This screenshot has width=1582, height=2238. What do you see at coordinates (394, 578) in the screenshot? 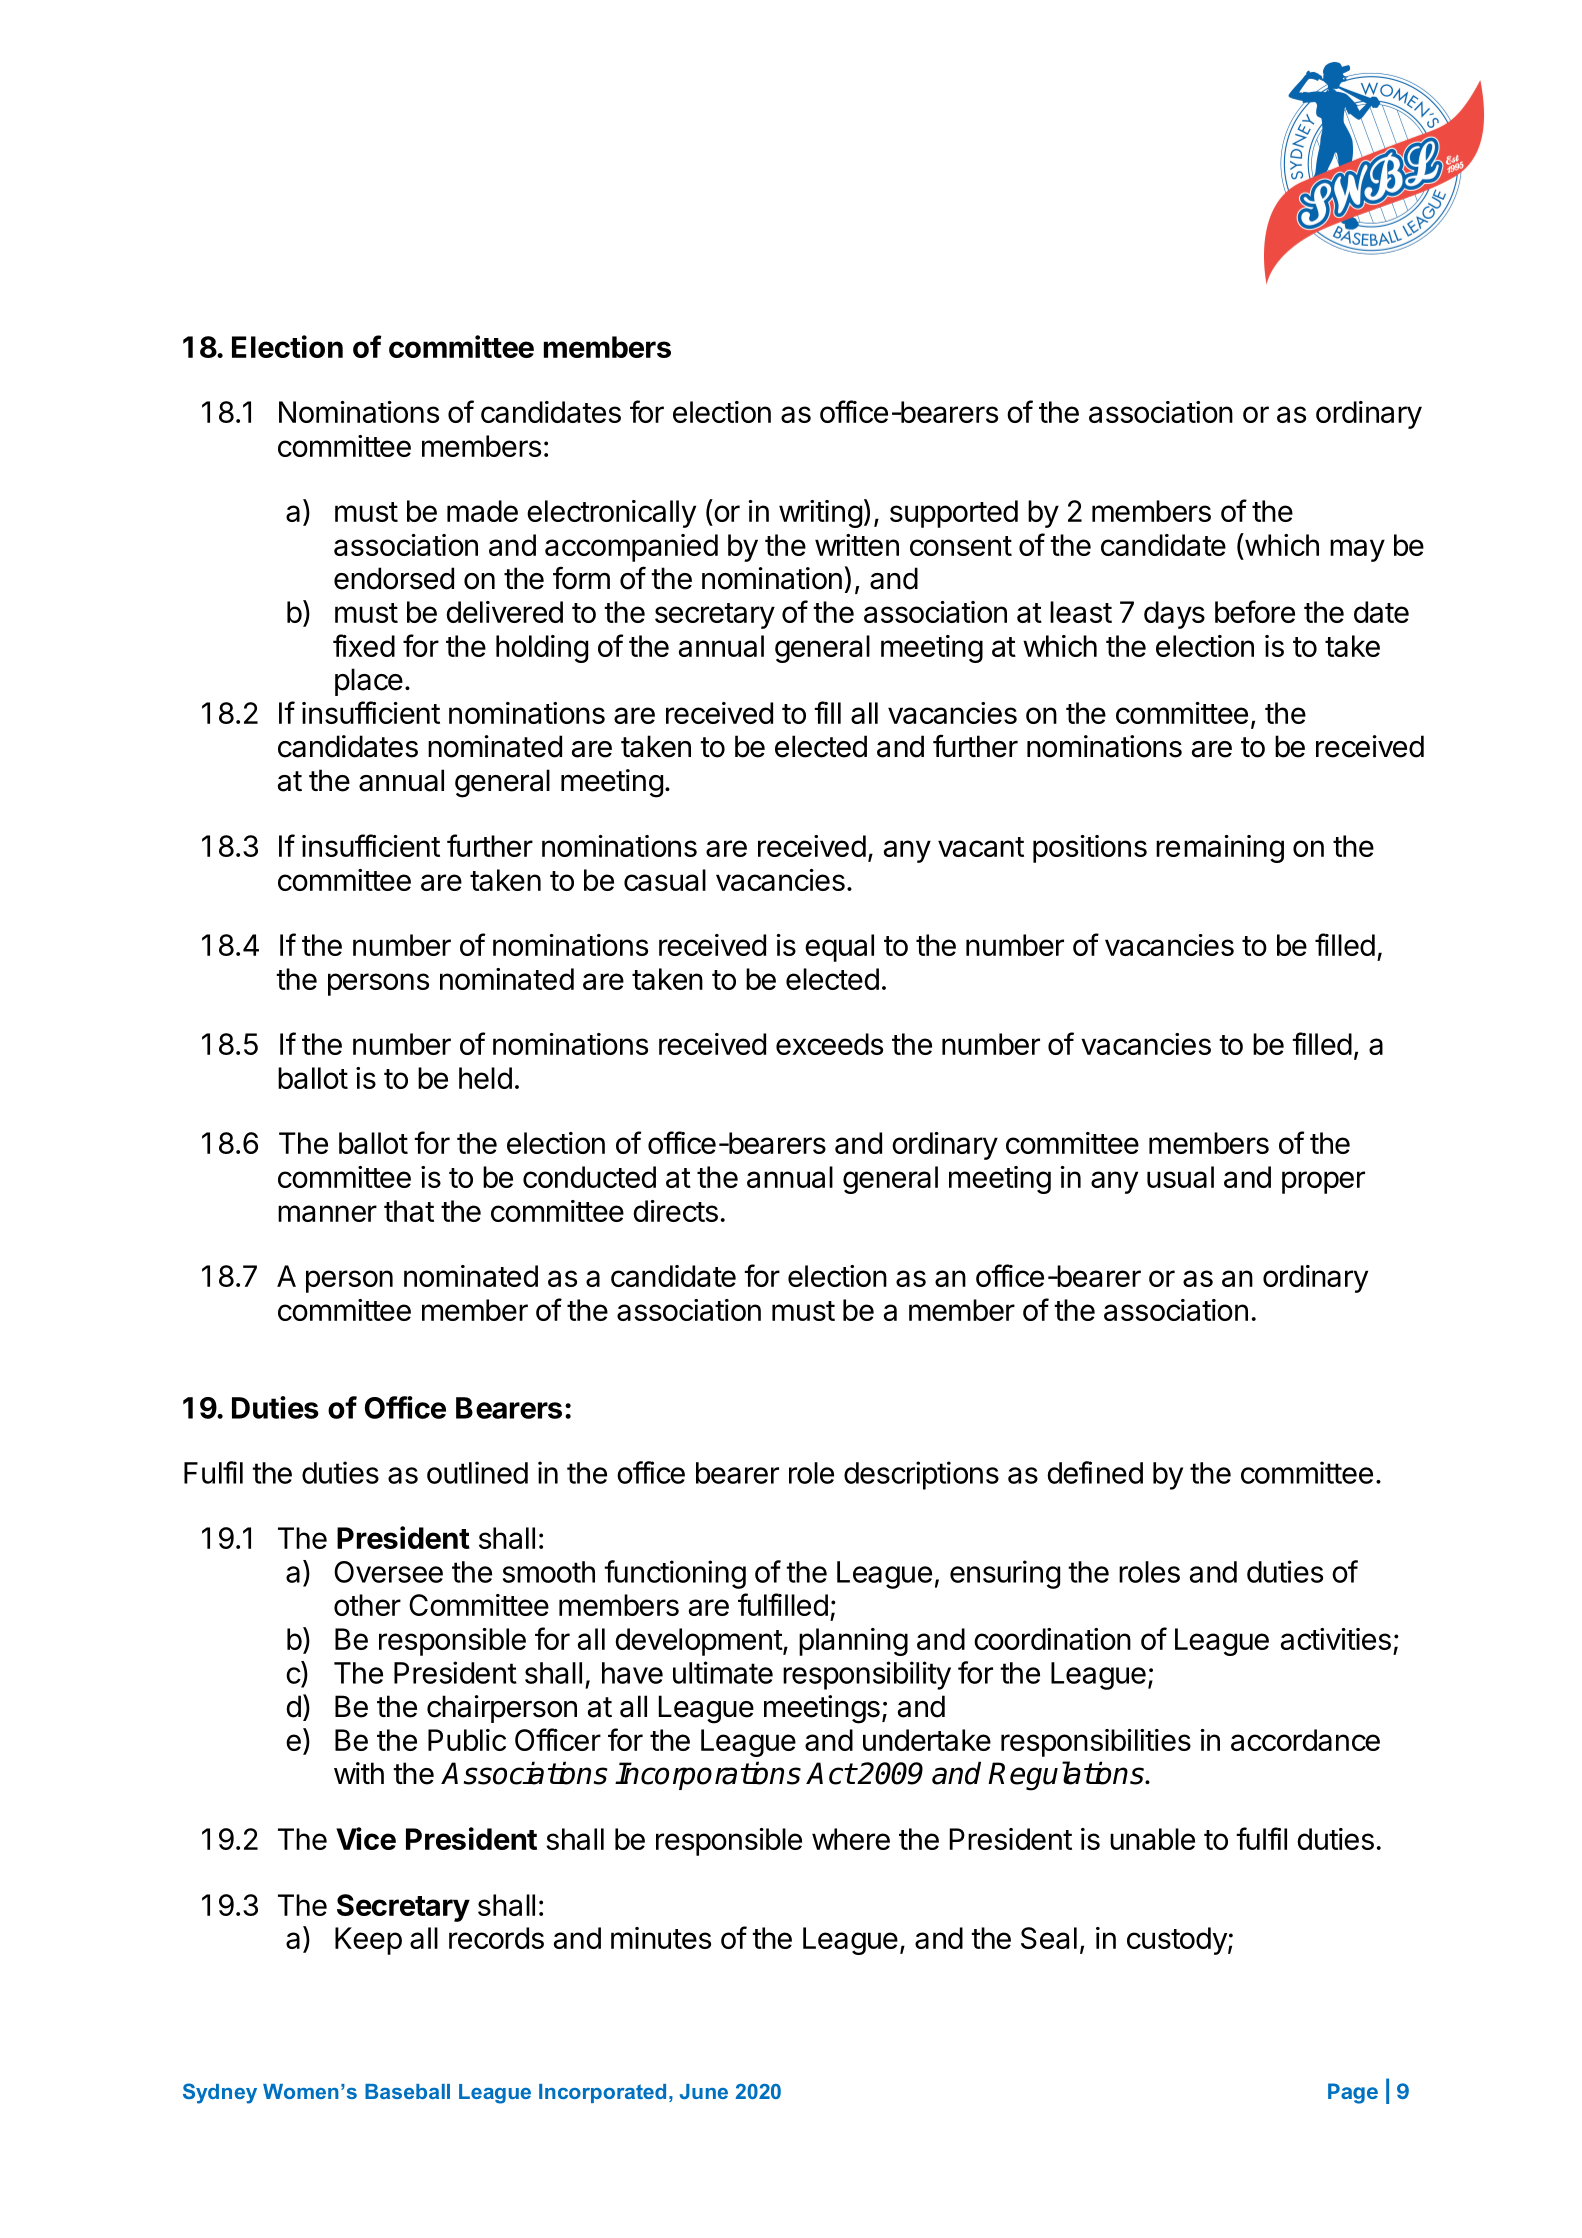
I see `endorsed` at bounding box center [394, 578].
